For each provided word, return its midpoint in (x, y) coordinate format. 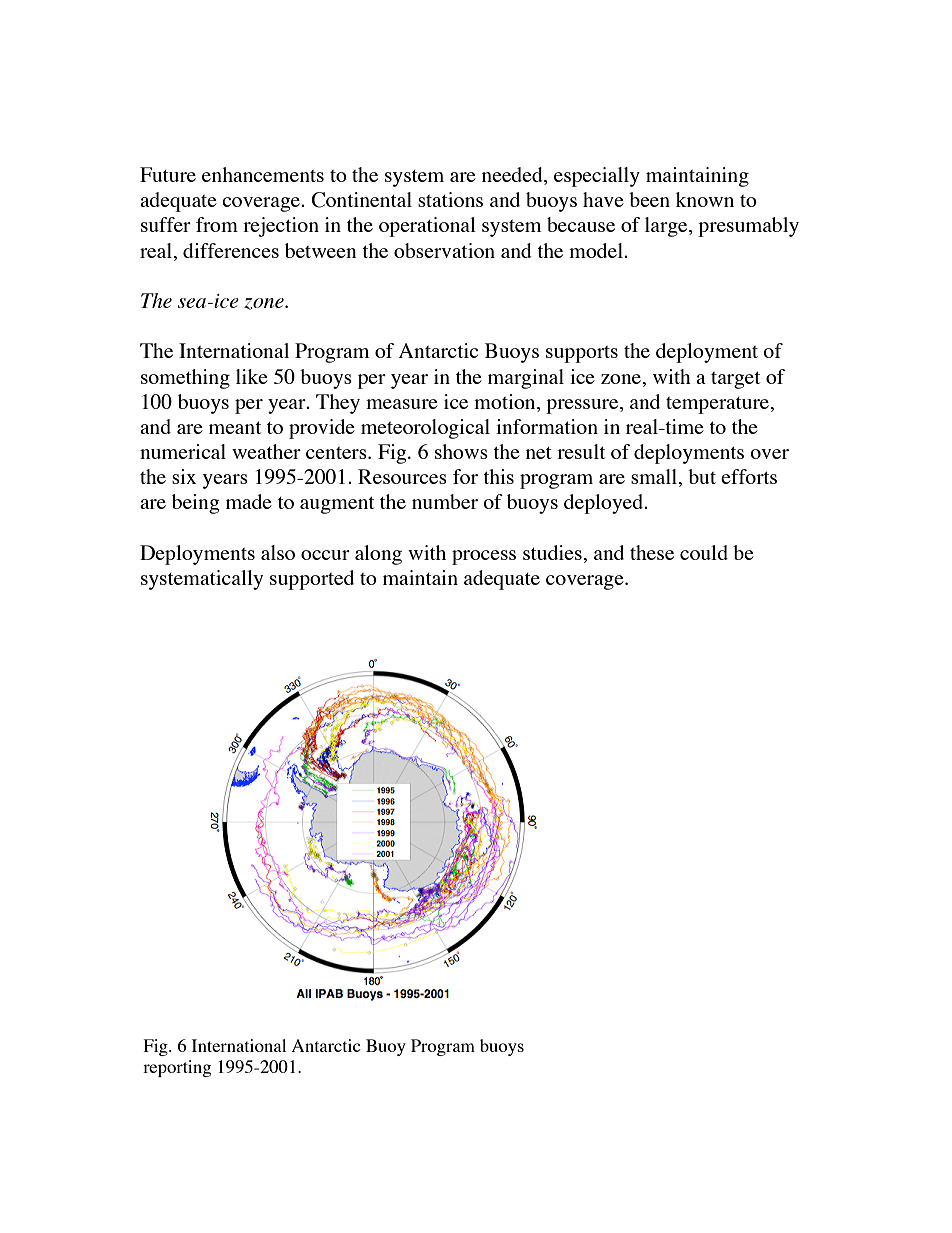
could (704, 552)
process (484, 557)
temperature (719, 405)
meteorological (425, 429)
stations (450, 199)
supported (312, 580)
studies (553, 552)
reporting (177, 1068)
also (278, 552)
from (217, 224)
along (378, 555)
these (652, 552)
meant (235, 427)
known (705, 199)
